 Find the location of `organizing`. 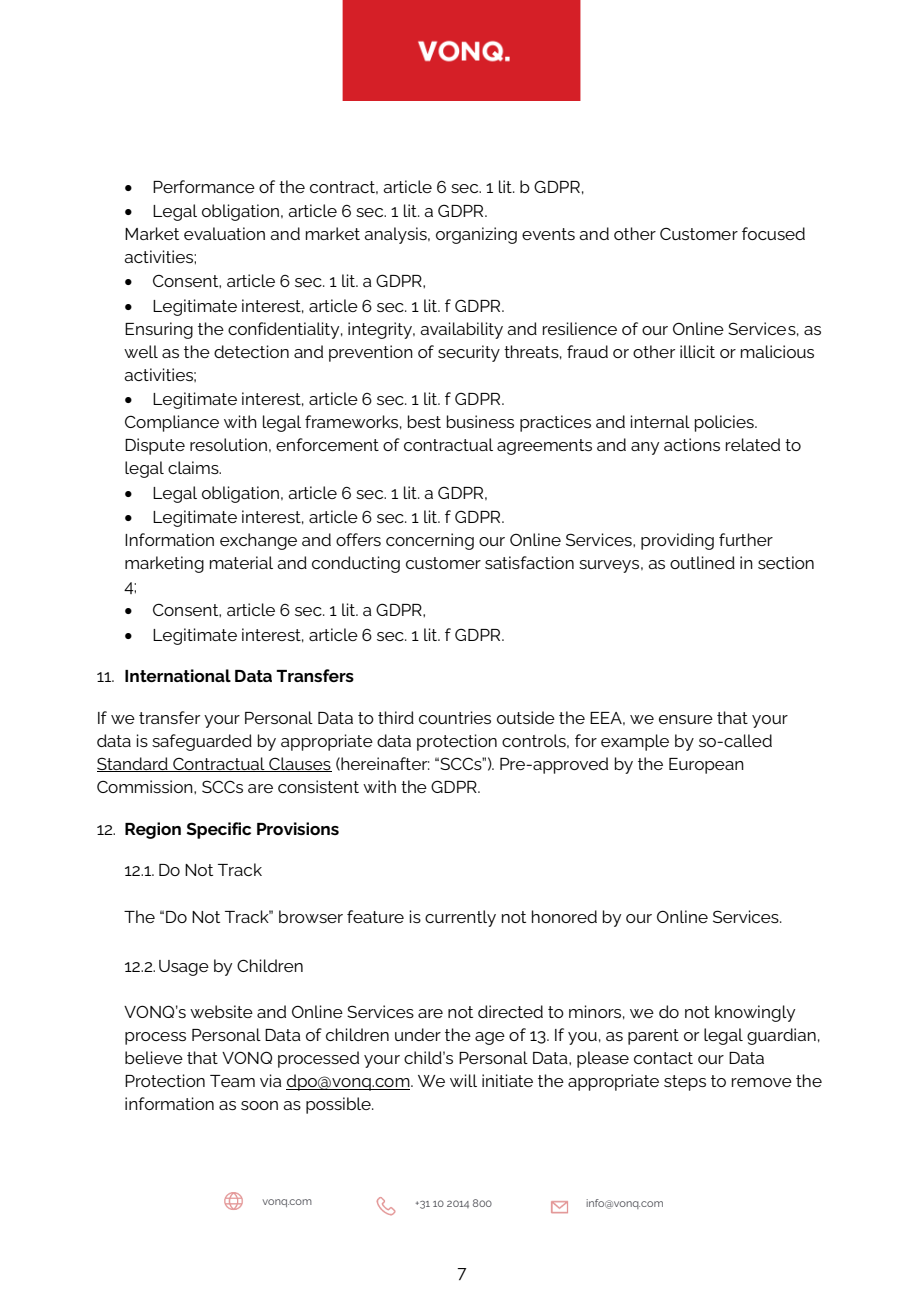

organizing is located at coordinates (476, 235).
